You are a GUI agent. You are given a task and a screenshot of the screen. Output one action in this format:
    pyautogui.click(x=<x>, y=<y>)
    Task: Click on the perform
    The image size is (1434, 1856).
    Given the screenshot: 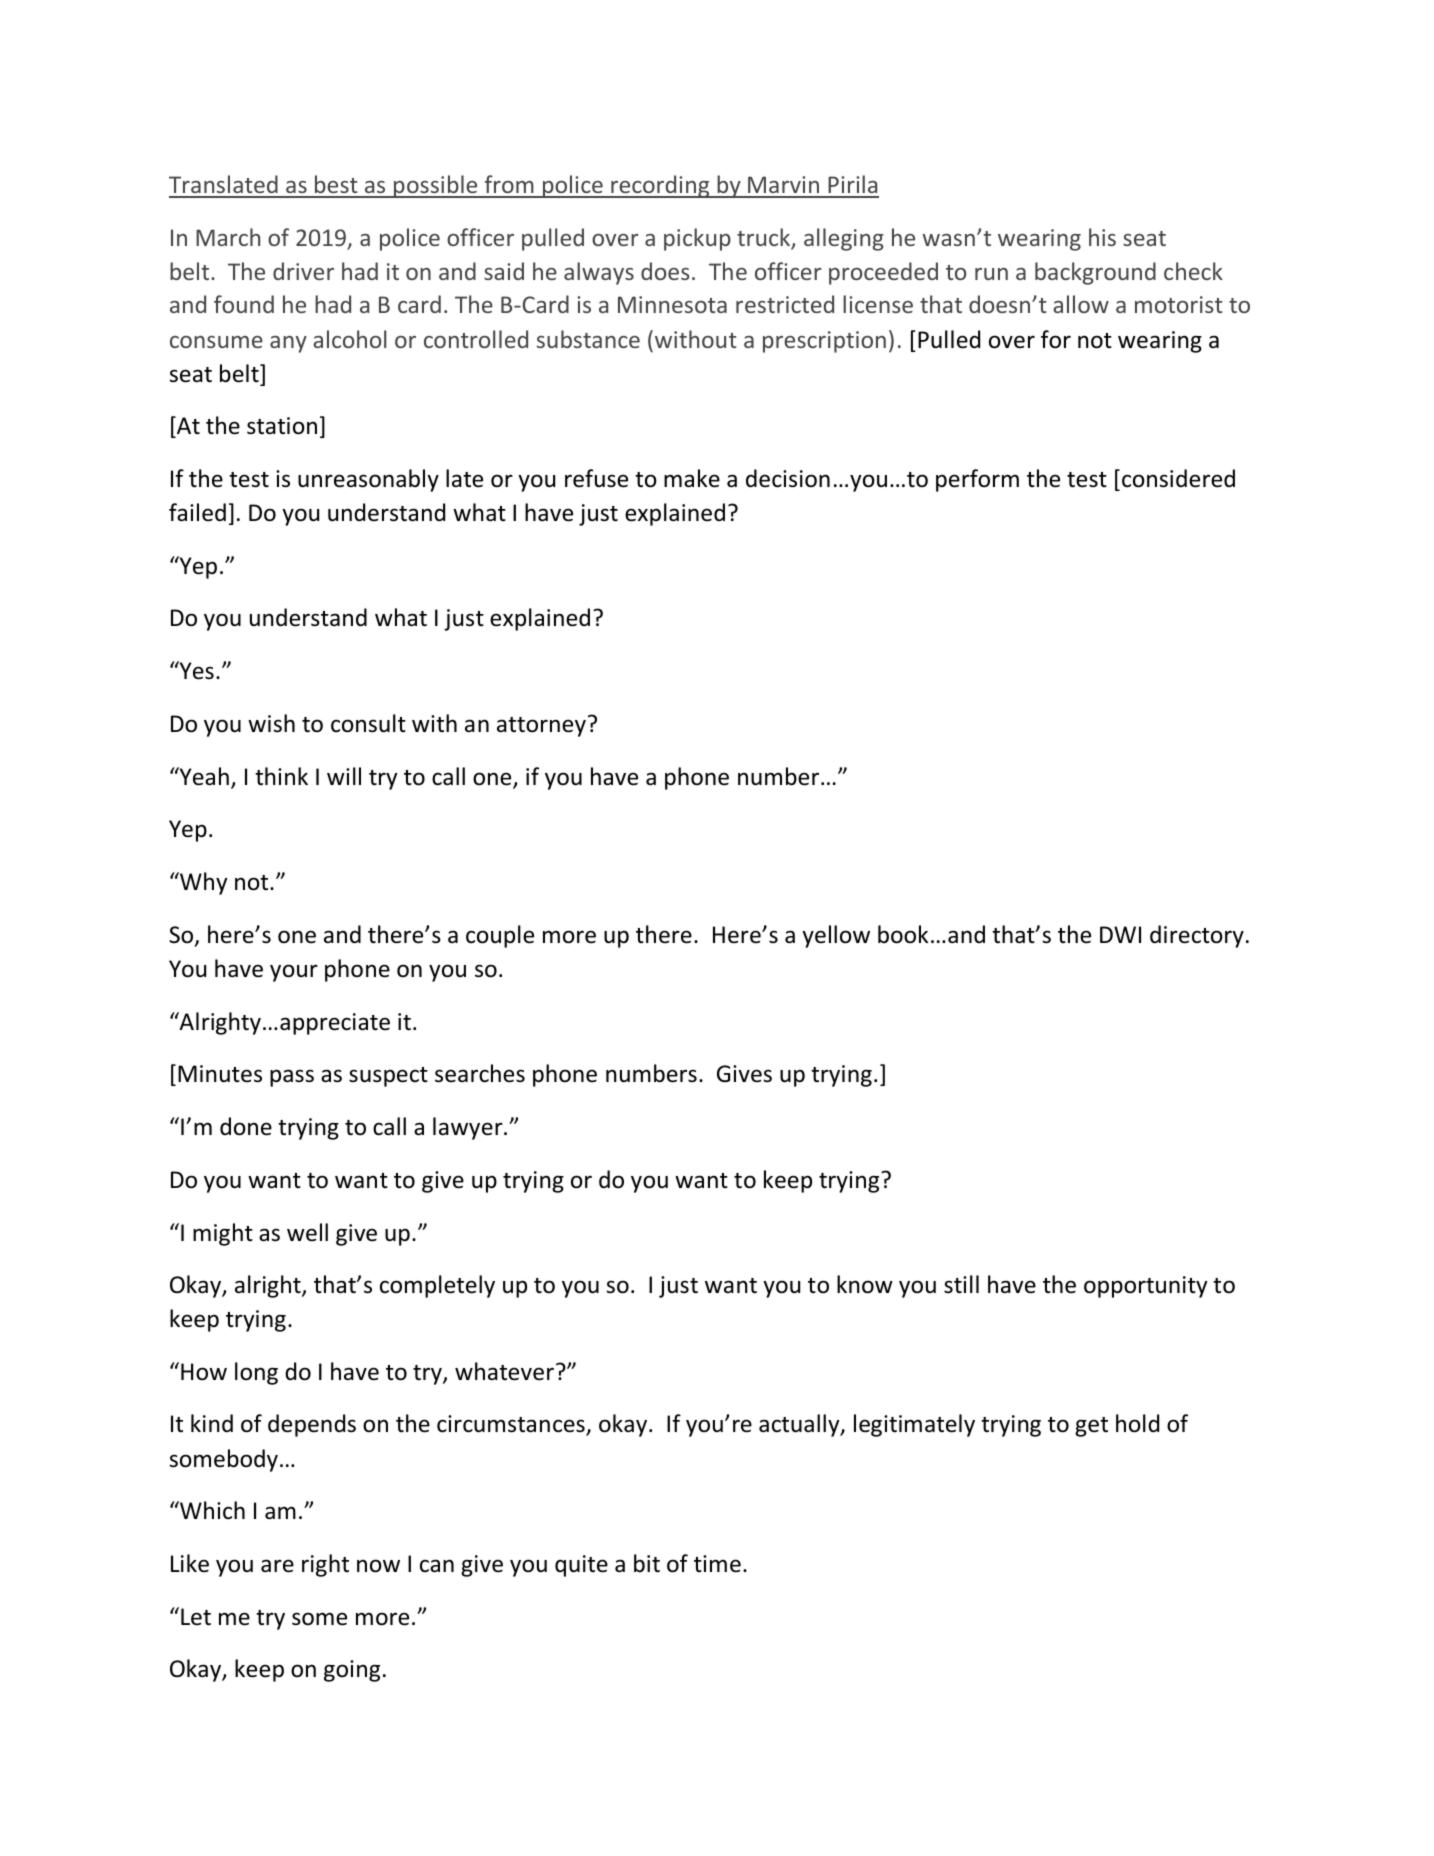 What is the action you would take?
    pyautogui.click(x=977, y=480)
